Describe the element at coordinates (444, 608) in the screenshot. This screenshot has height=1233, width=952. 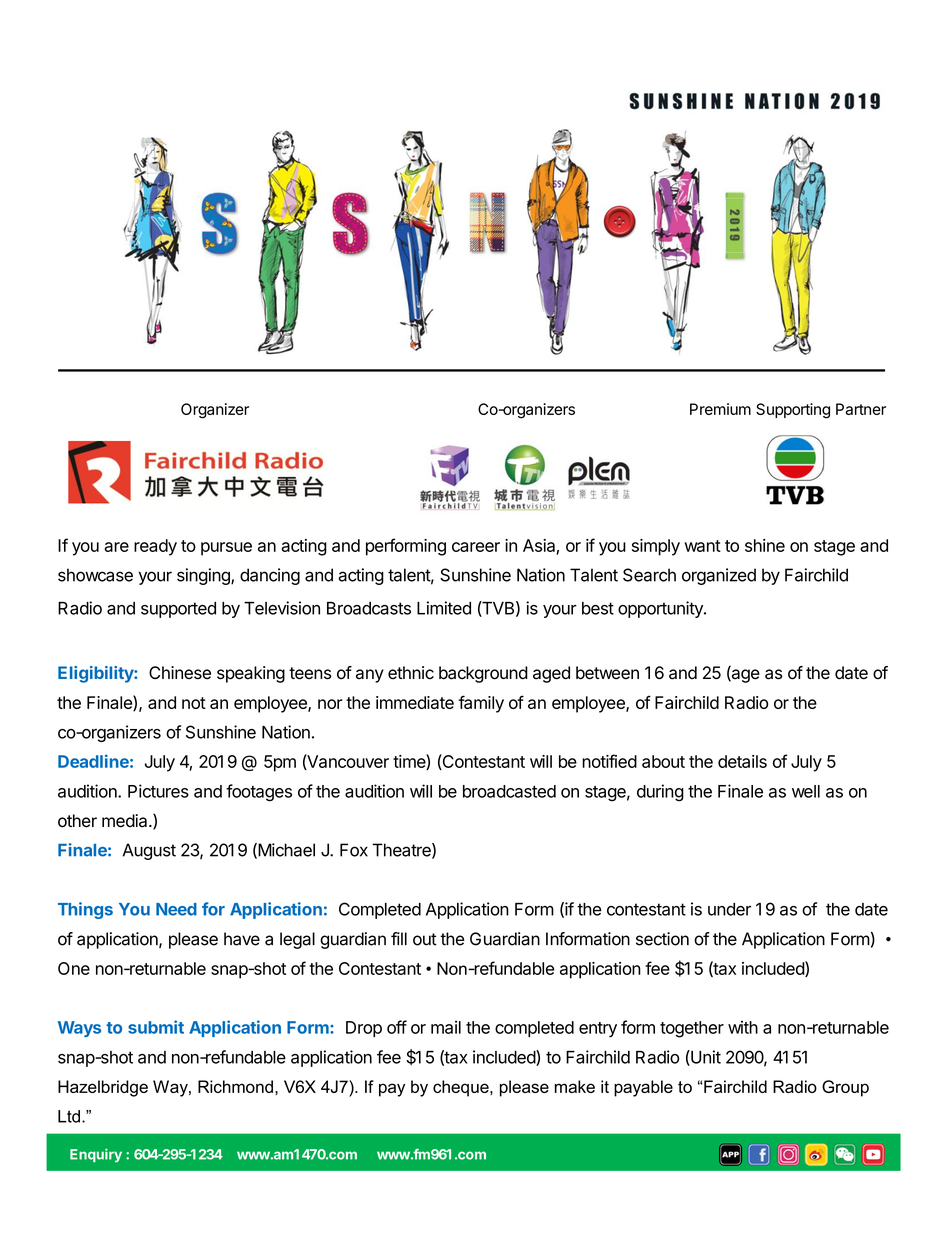
I see `Limited` at that location.
